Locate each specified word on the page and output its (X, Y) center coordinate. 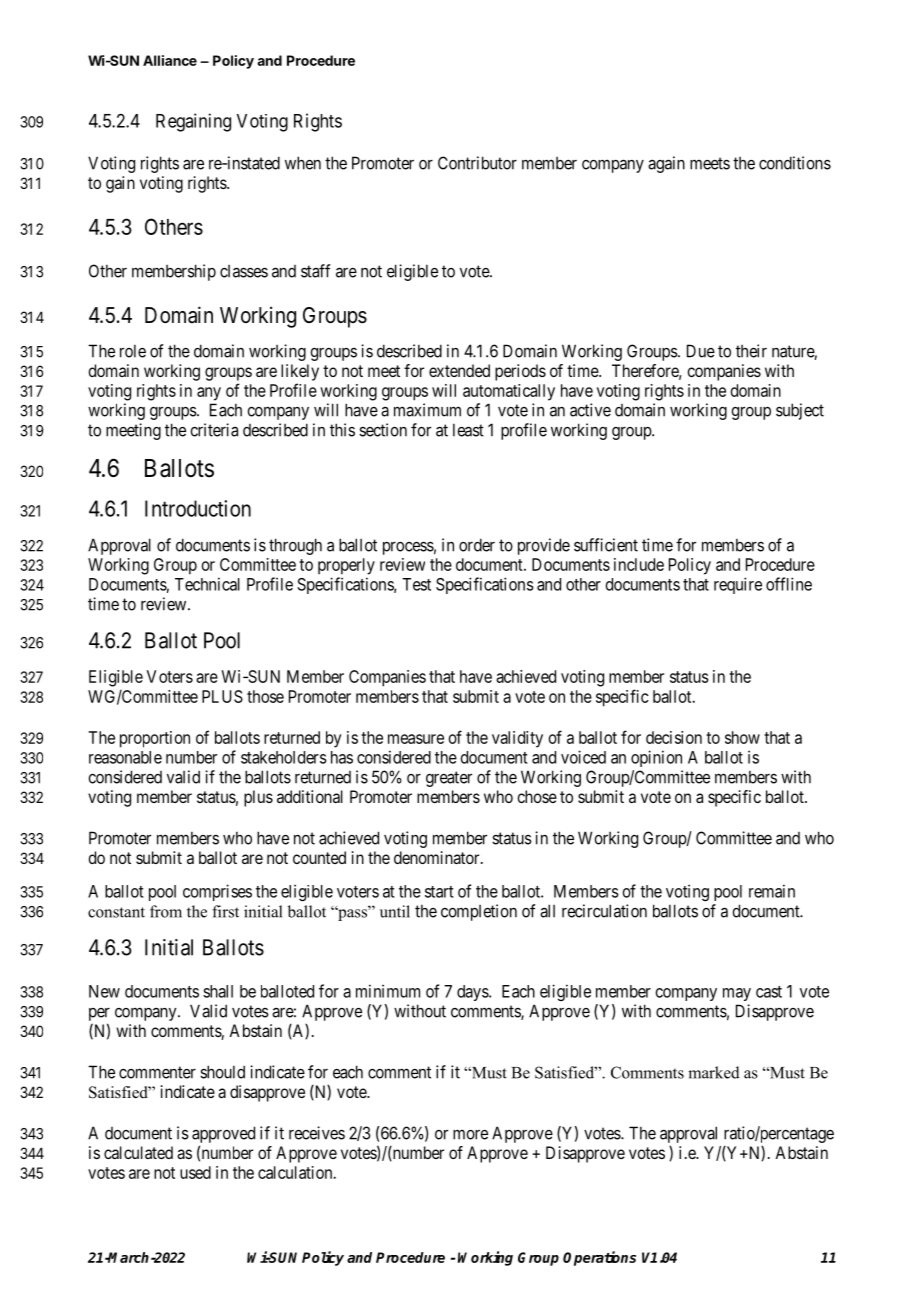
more (470, 1134)
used (195, 1172)
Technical (207, 584)
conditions (795, 163)
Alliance (170, 60)
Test (416, 584)
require (738, 585)
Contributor (477, 163)
